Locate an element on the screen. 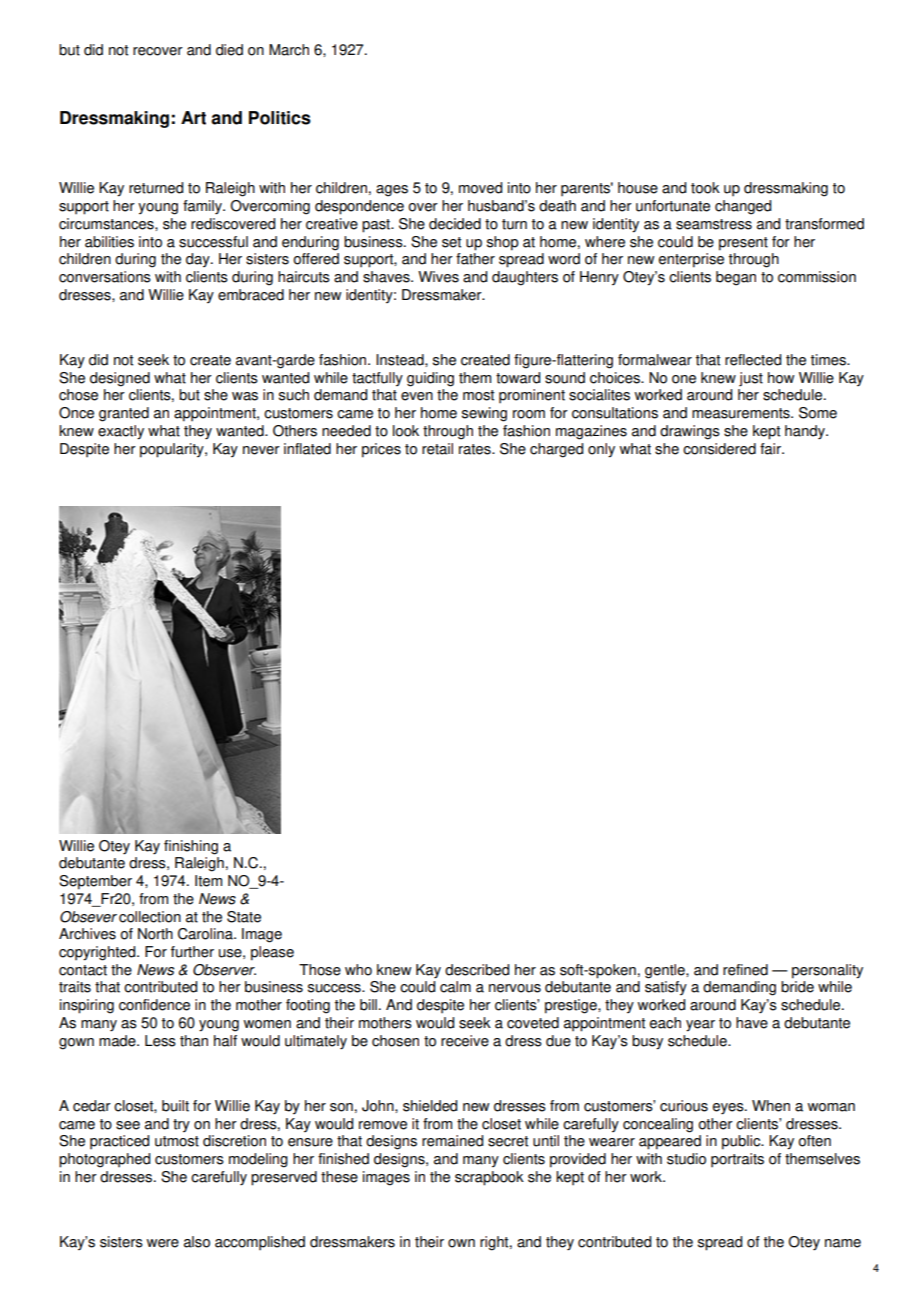 The image size is (924, 1308). moved is located at coordinates (480, 188).
